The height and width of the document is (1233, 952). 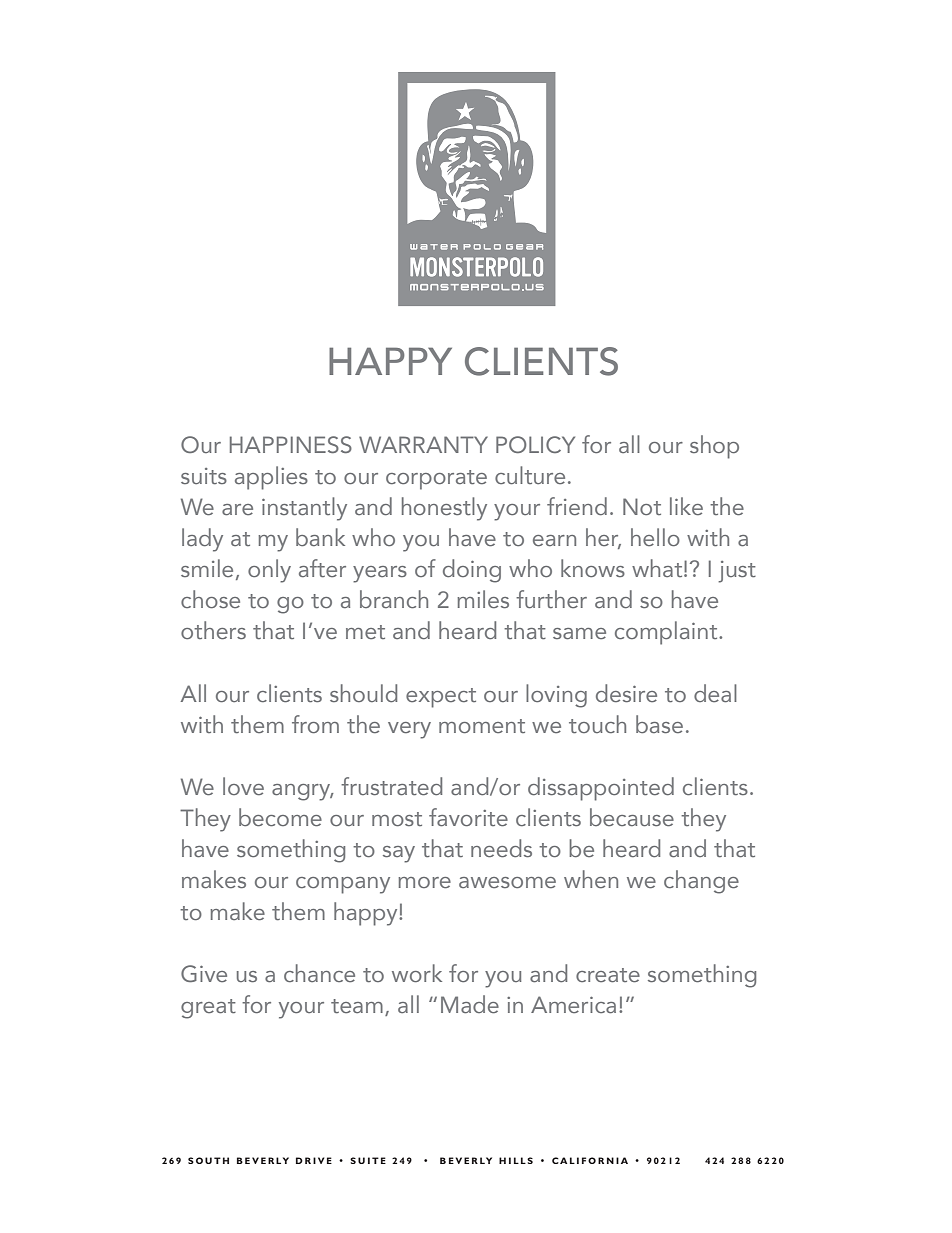 I want to click on favorite, so click(x=468, y=817).
